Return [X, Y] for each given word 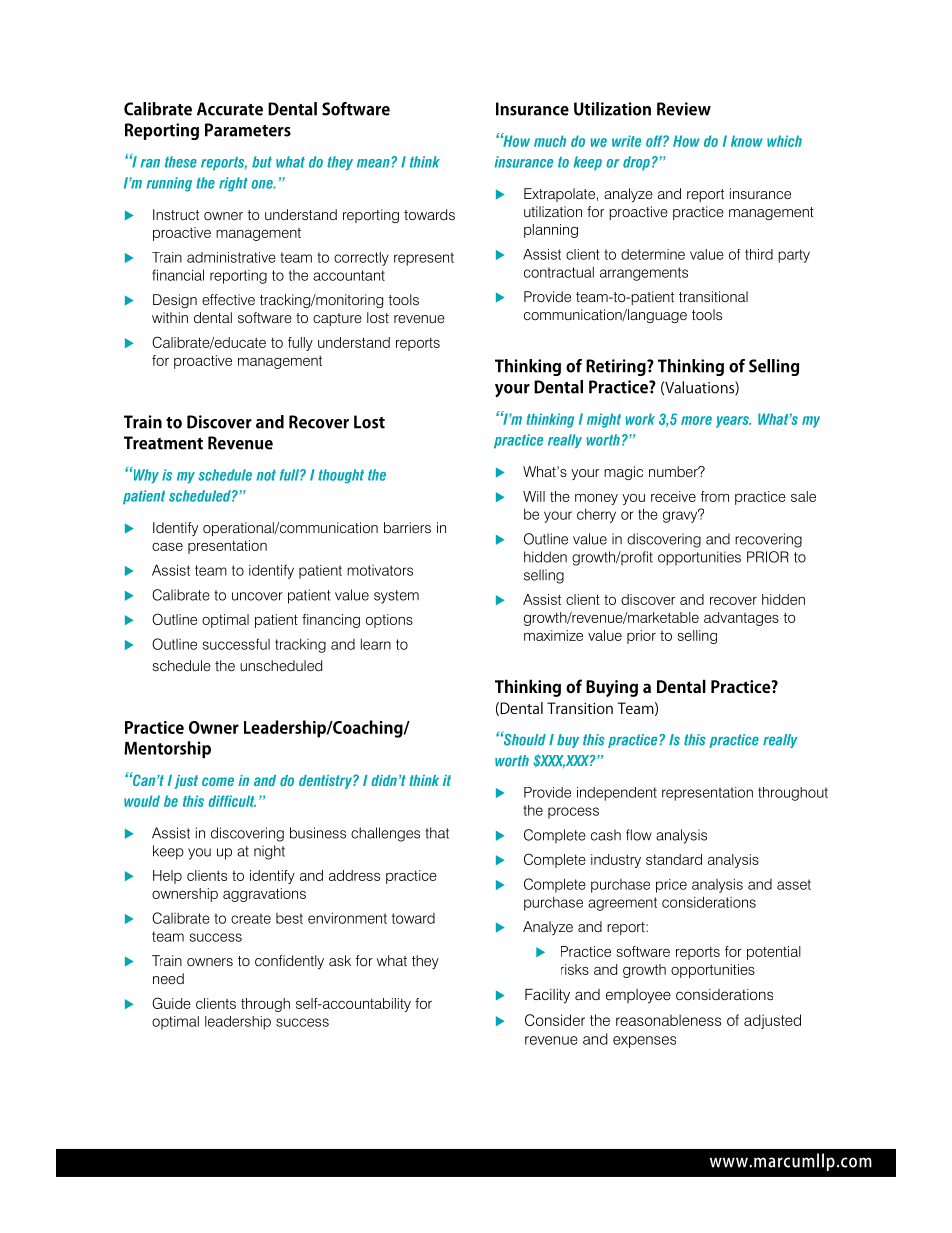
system [396, 597]
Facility [547, 996]
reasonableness [668, 1020]
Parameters [248, 130]
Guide [171, 1003]
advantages [741, 619]
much [550, 141]
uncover [257, 596]
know [747, 141]
